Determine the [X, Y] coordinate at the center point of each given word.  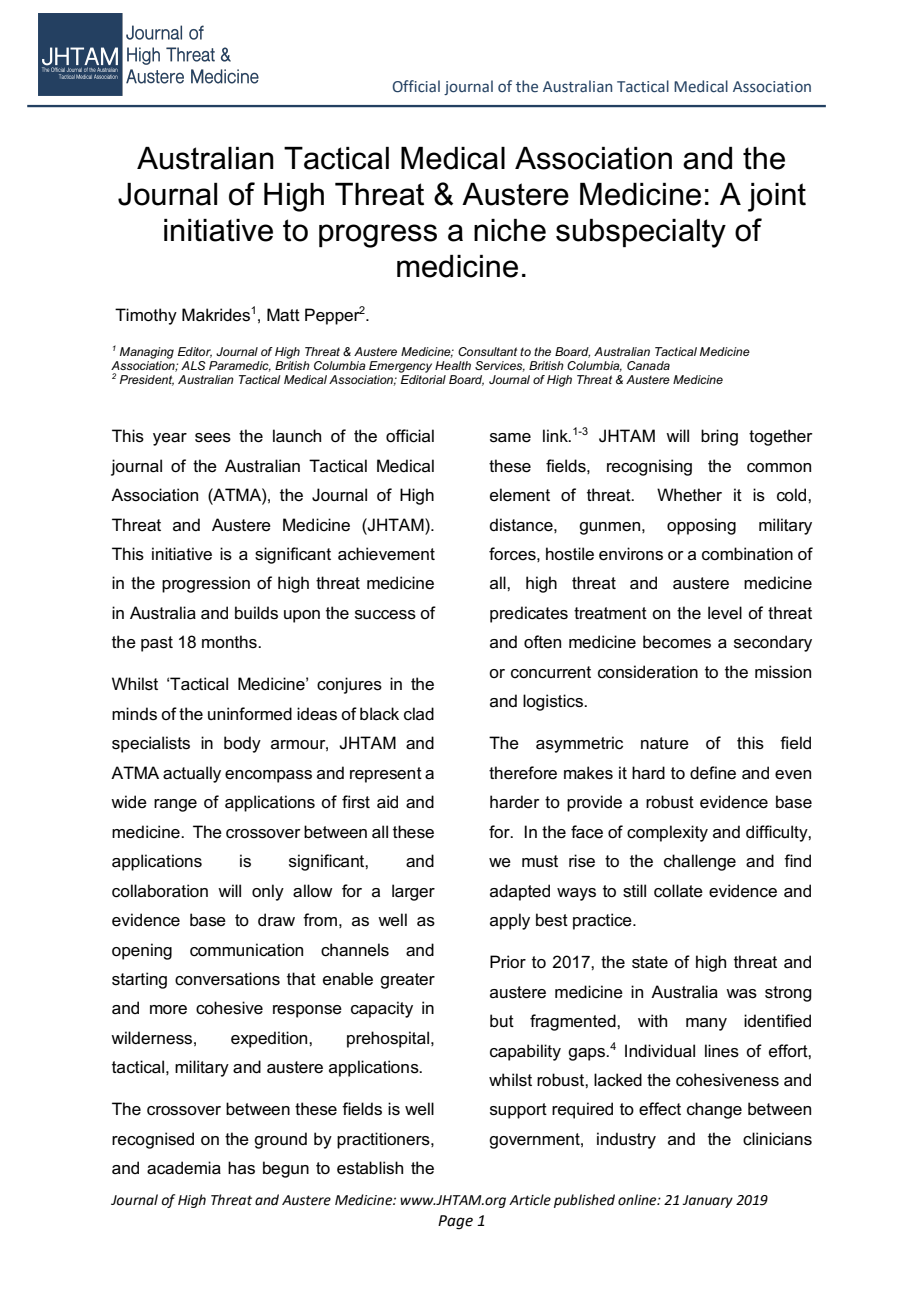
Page [455, 1222]
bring [719, 437]
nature [665, 743]
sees [213, 438]
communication [246, 950]
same [510, 438]
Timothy [146, 316]
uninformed [250, 714]
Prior [508, 962]
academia [184, 1168]
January [707, 1201]
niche [510, 230]
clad [419, 713]
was [741, 994]
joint [777, 197]
